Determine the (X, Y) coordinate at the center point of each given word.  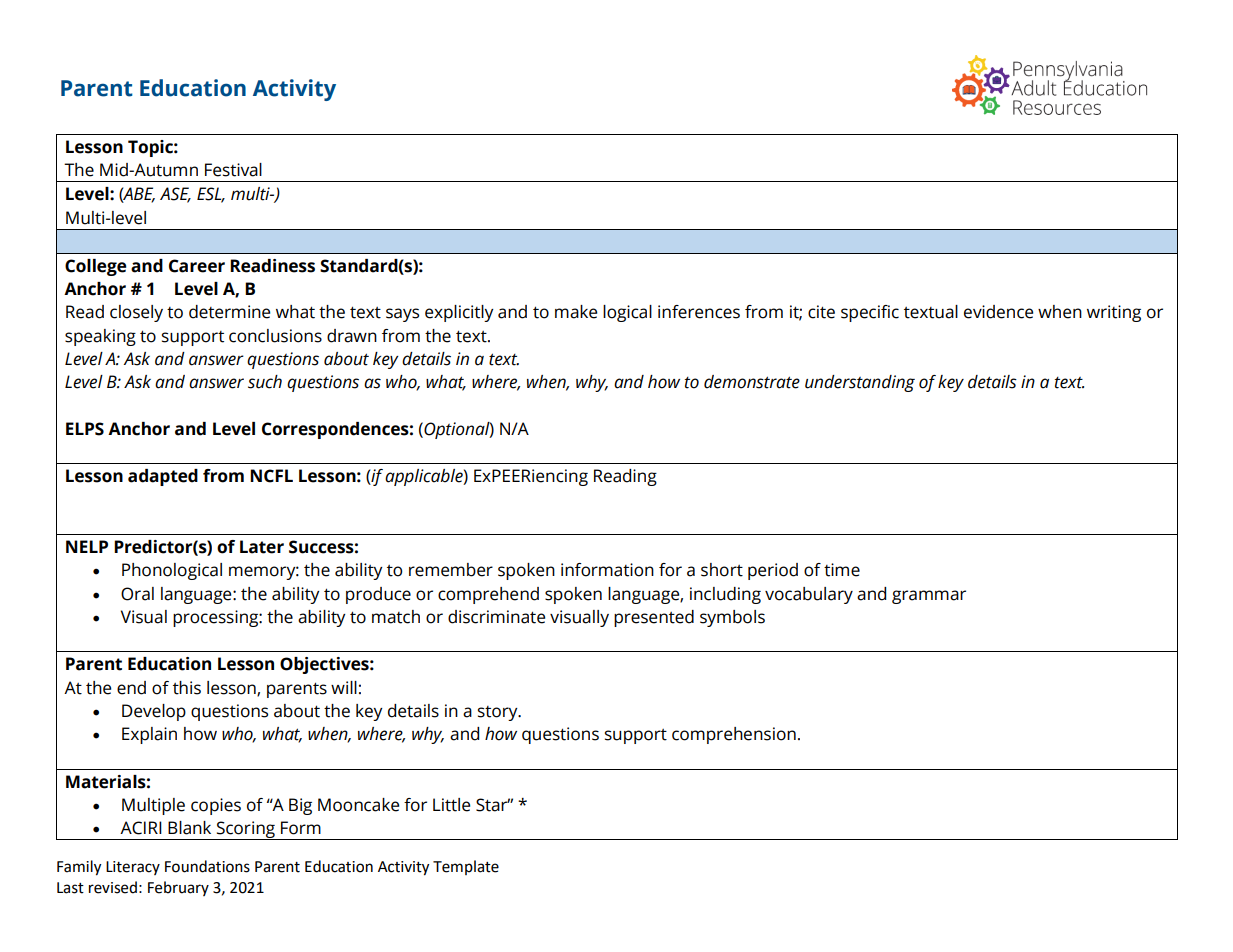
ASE (175, 195)
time (842, 570)
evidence (998, 312)
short (722, 570)
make (576, 312)
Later (262, 547)
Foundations (207, 866)
